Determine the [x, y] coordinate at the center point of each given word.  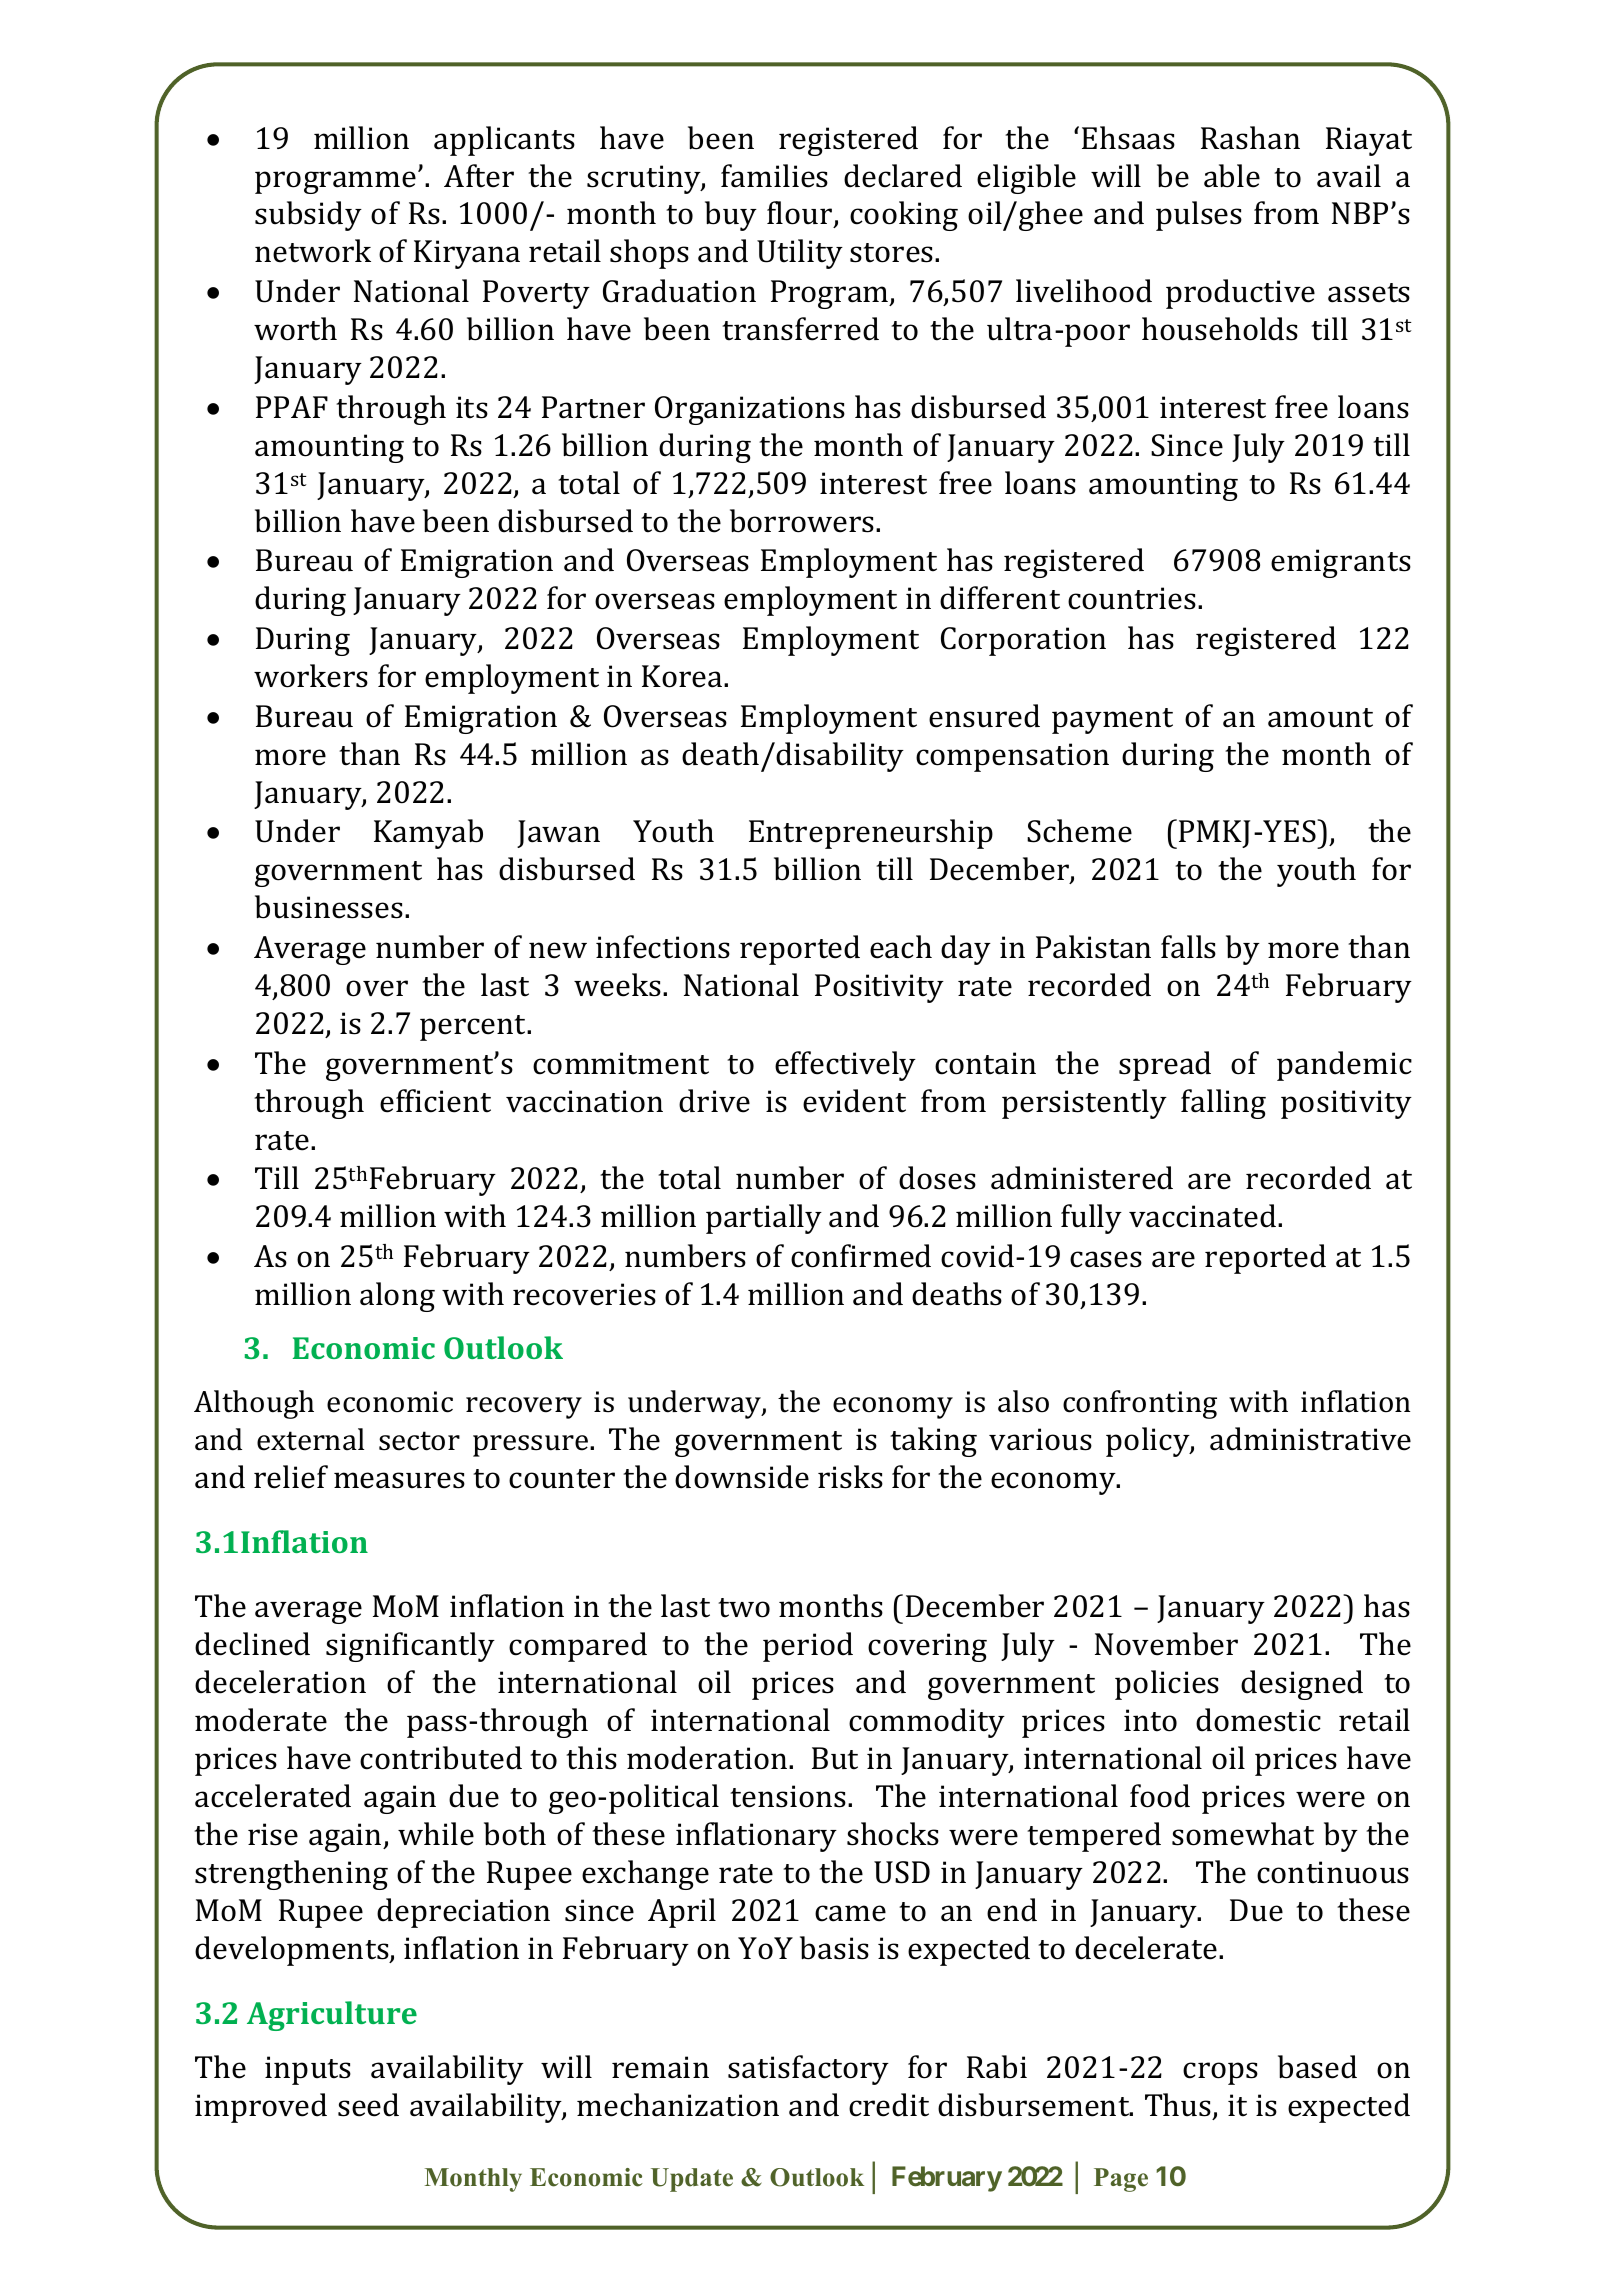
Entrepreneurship [871, 834]
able [1232, 176]
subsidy [308, 216]
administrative [1310, 1439]
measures [399, 1480]
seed [368, 2105]
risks [850, 1477]
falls [1188, 947]
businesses [329, 907]
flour [801, 214]
